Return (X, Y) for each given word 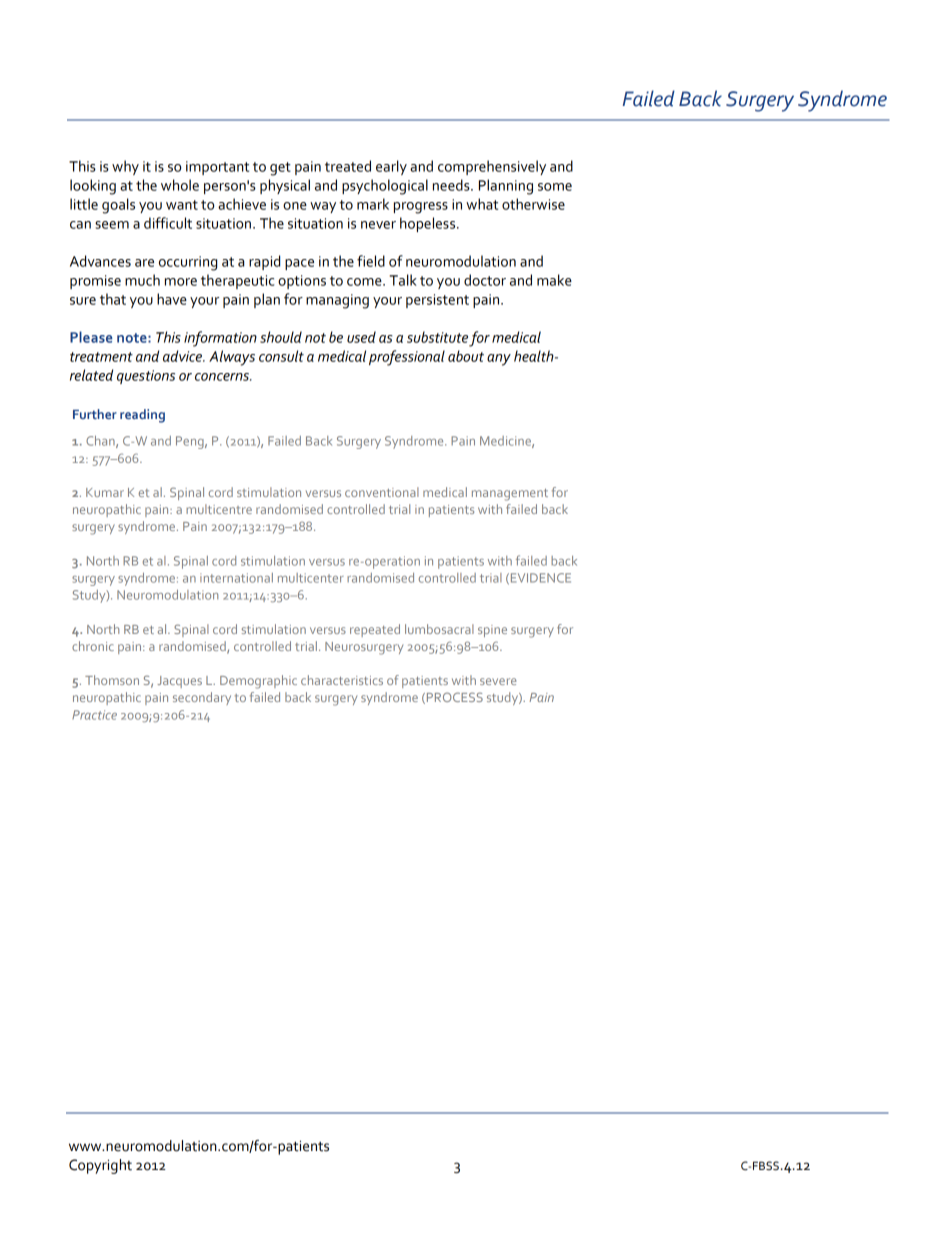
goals (118, 206)
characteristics (342, 680)
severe (498, 681)
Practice (94, 715)
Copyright (100, 1166)
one (295, 206)
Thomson (112, 680)
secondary (202, 698)
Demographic (258, 682)
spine (492, 631)
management (510, 495)
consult (281, 356)
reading (142, 416)
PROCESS (453, 698)
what (482, 204)
